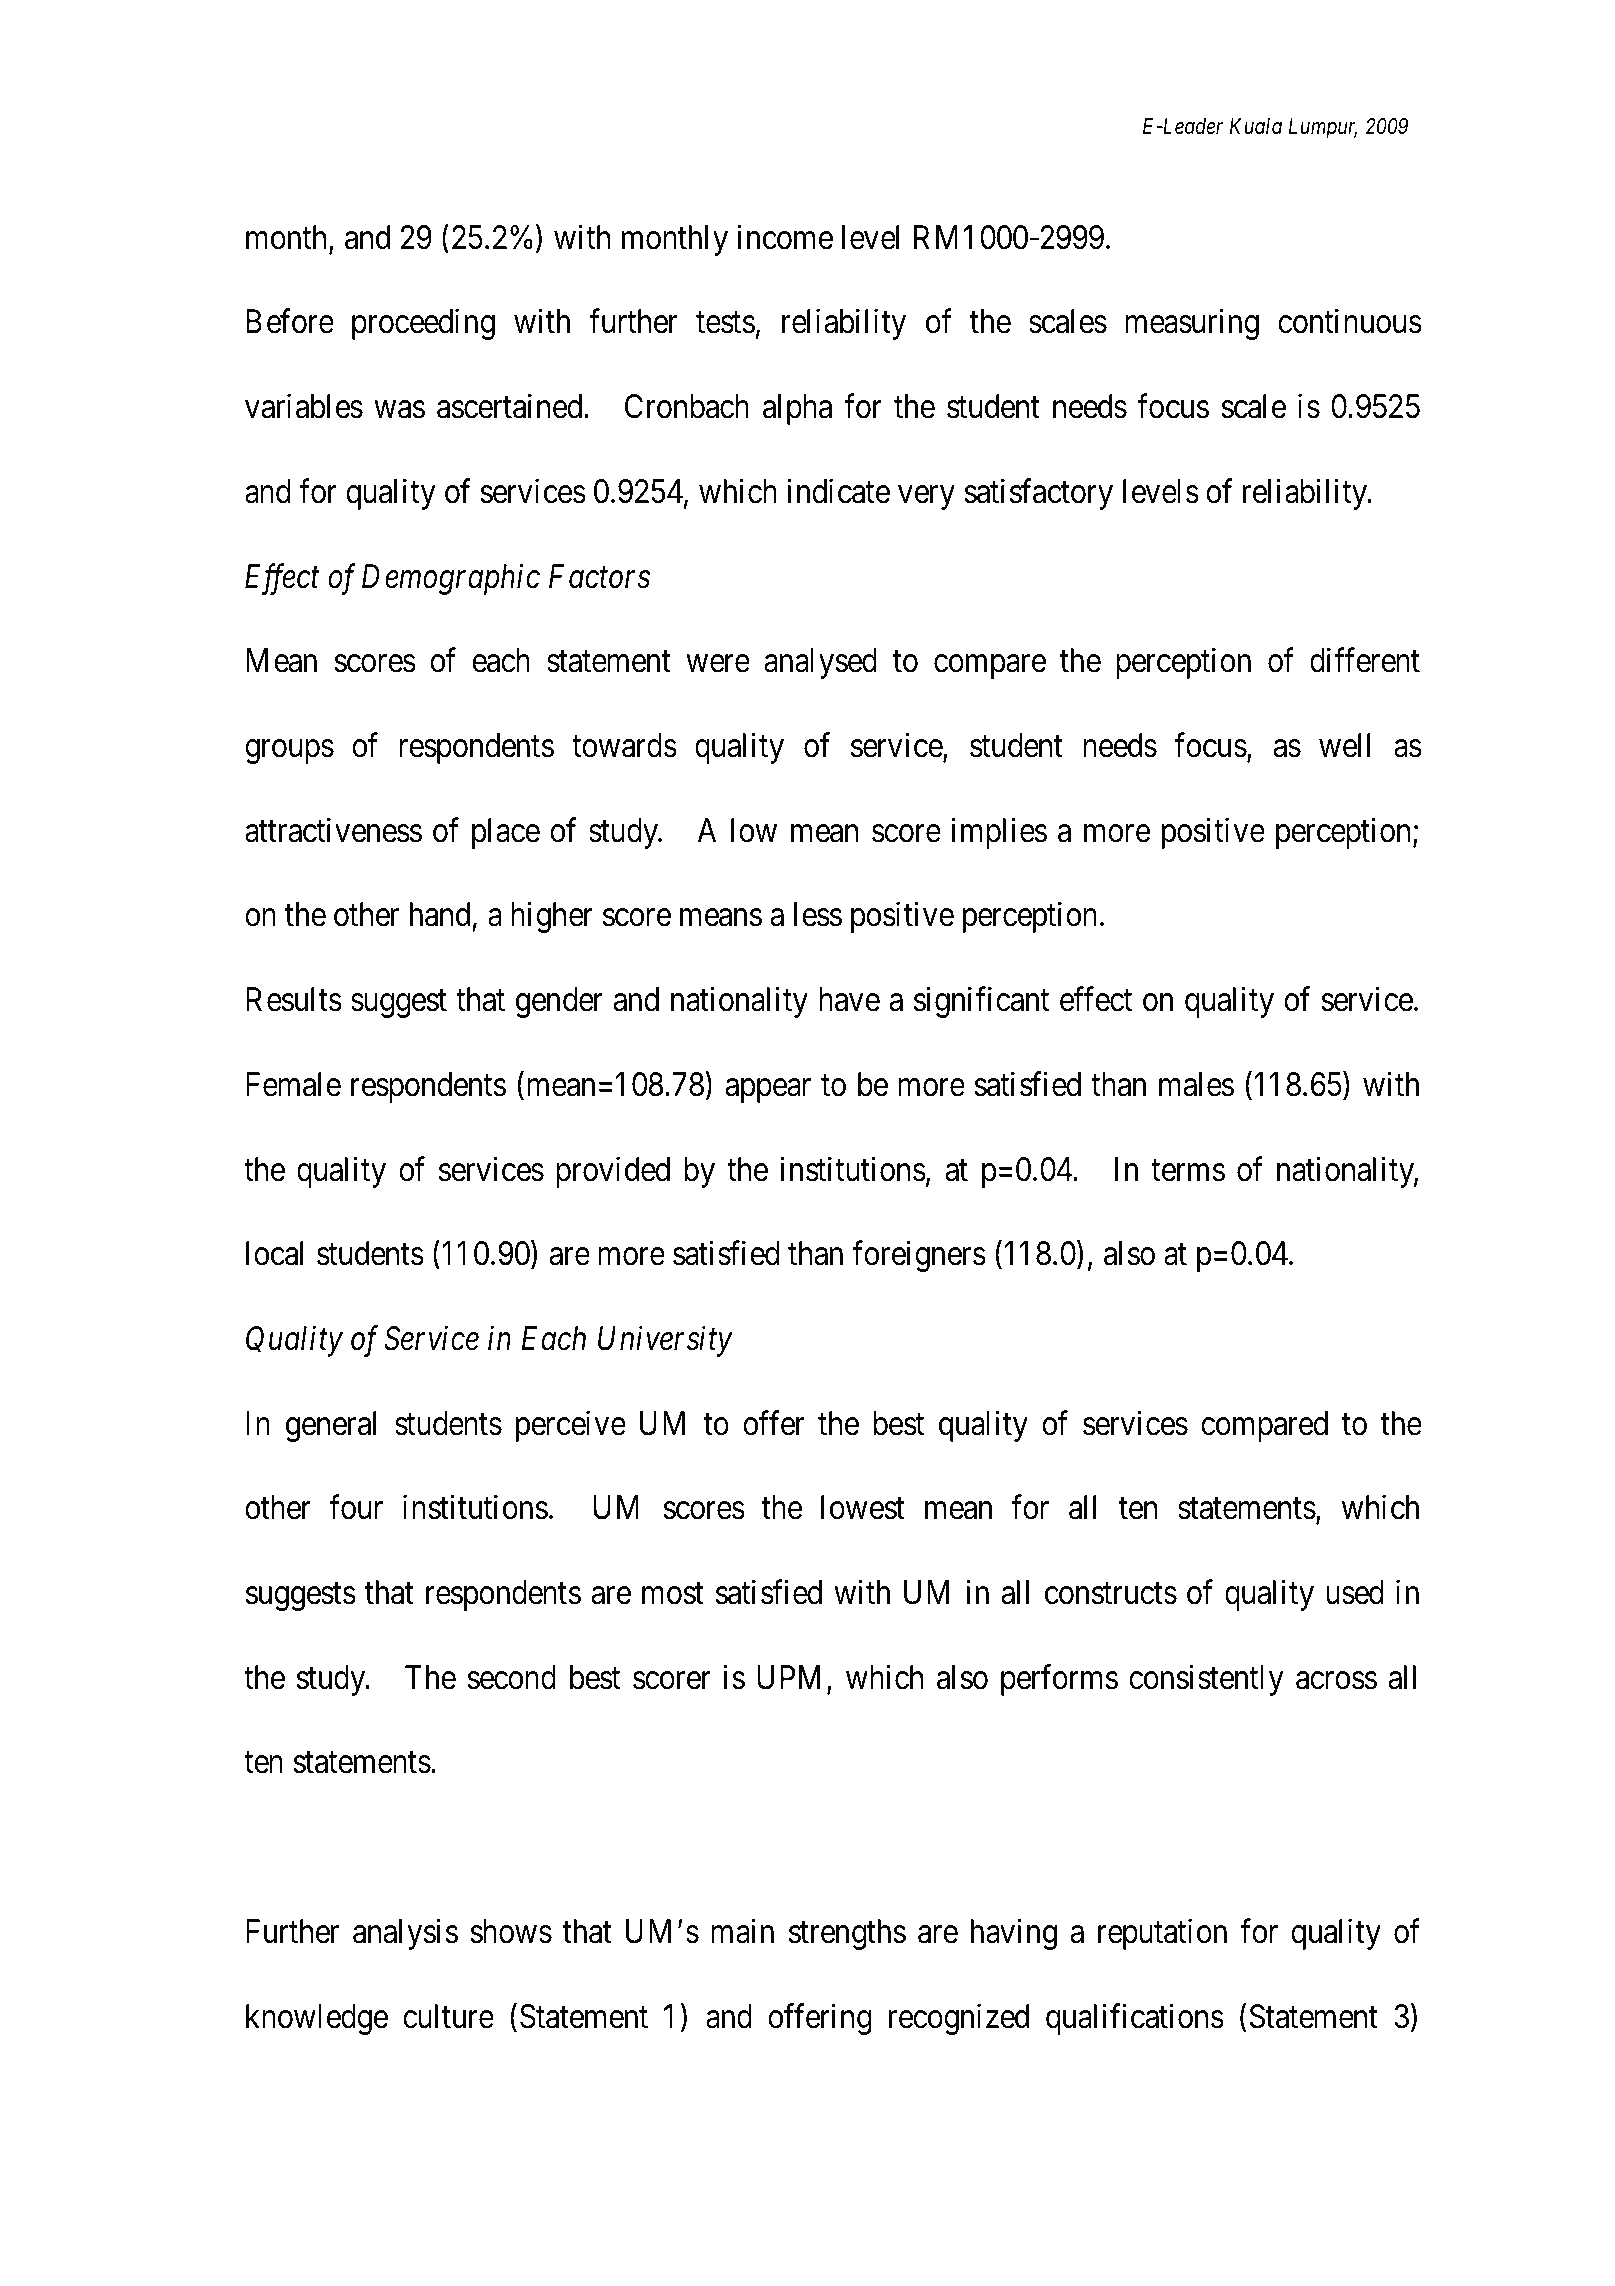  Describe the element at coordinates (448, 2016) in the screenshot. I see `culture` at that location.
